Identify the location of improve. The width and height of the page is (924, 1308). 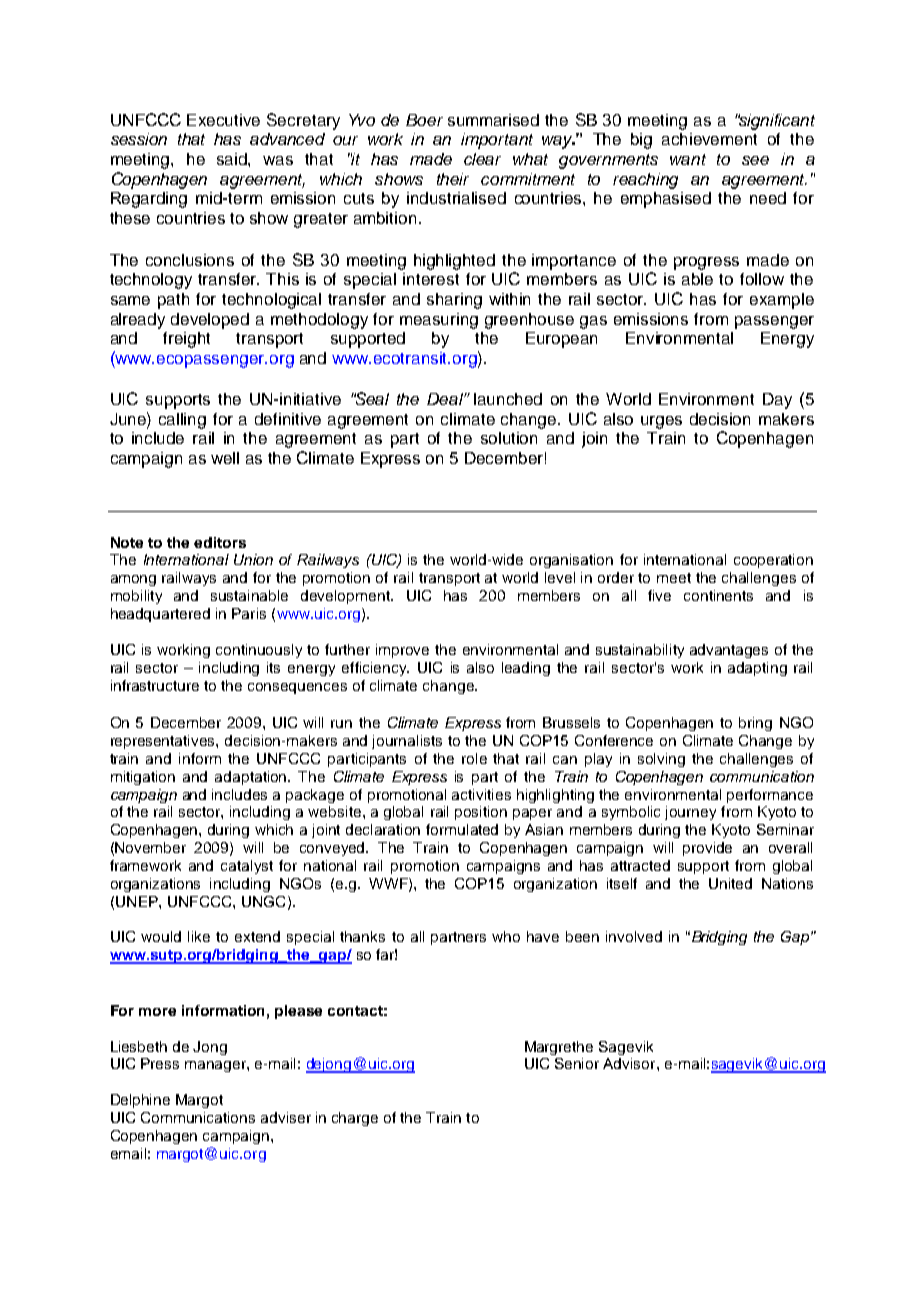
(402, 651).
